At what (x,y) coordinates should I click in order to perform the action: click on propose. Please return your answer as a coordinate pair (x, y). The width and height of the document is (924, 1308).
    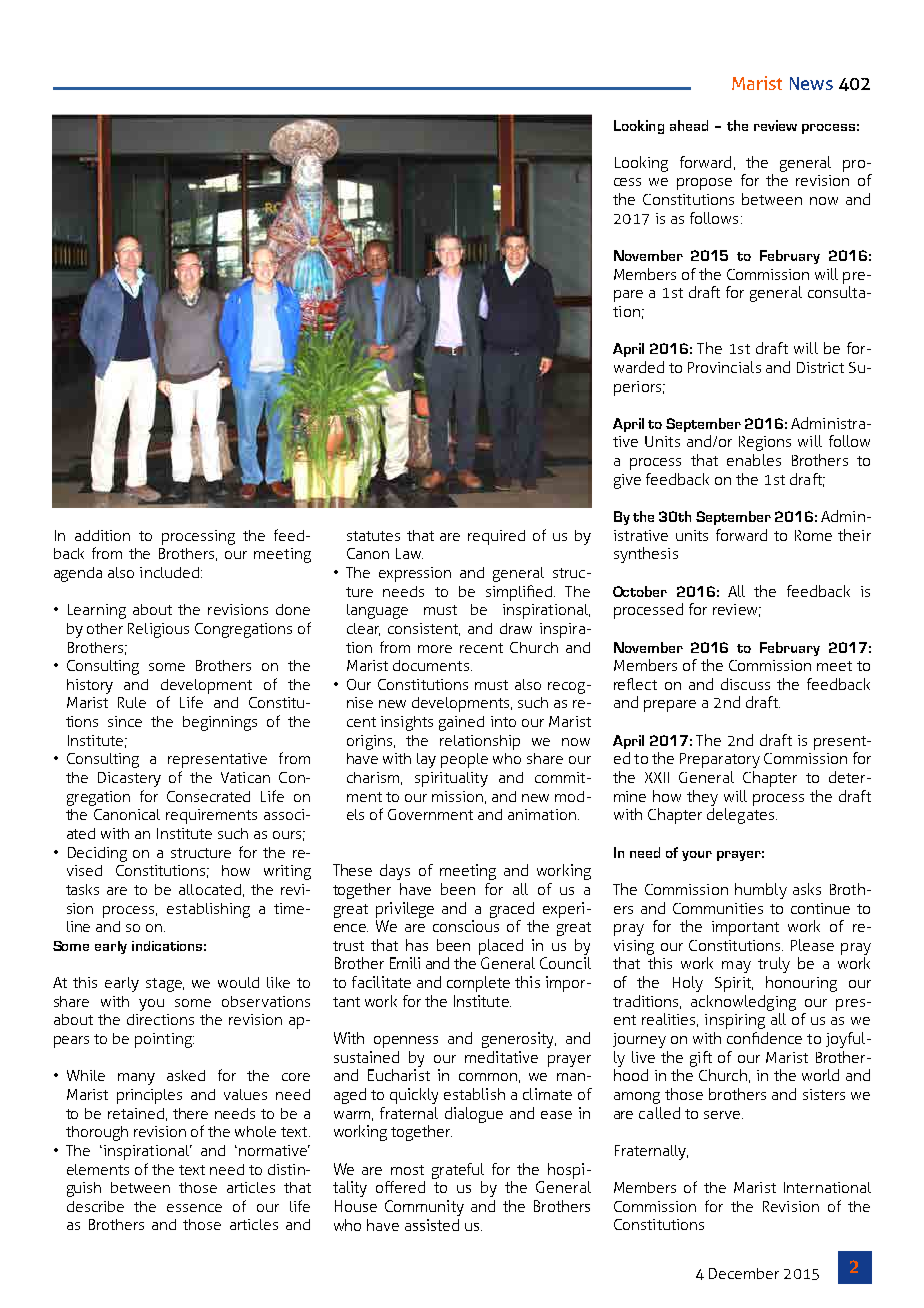
    Looking at the image, I should click on (704, 184).
